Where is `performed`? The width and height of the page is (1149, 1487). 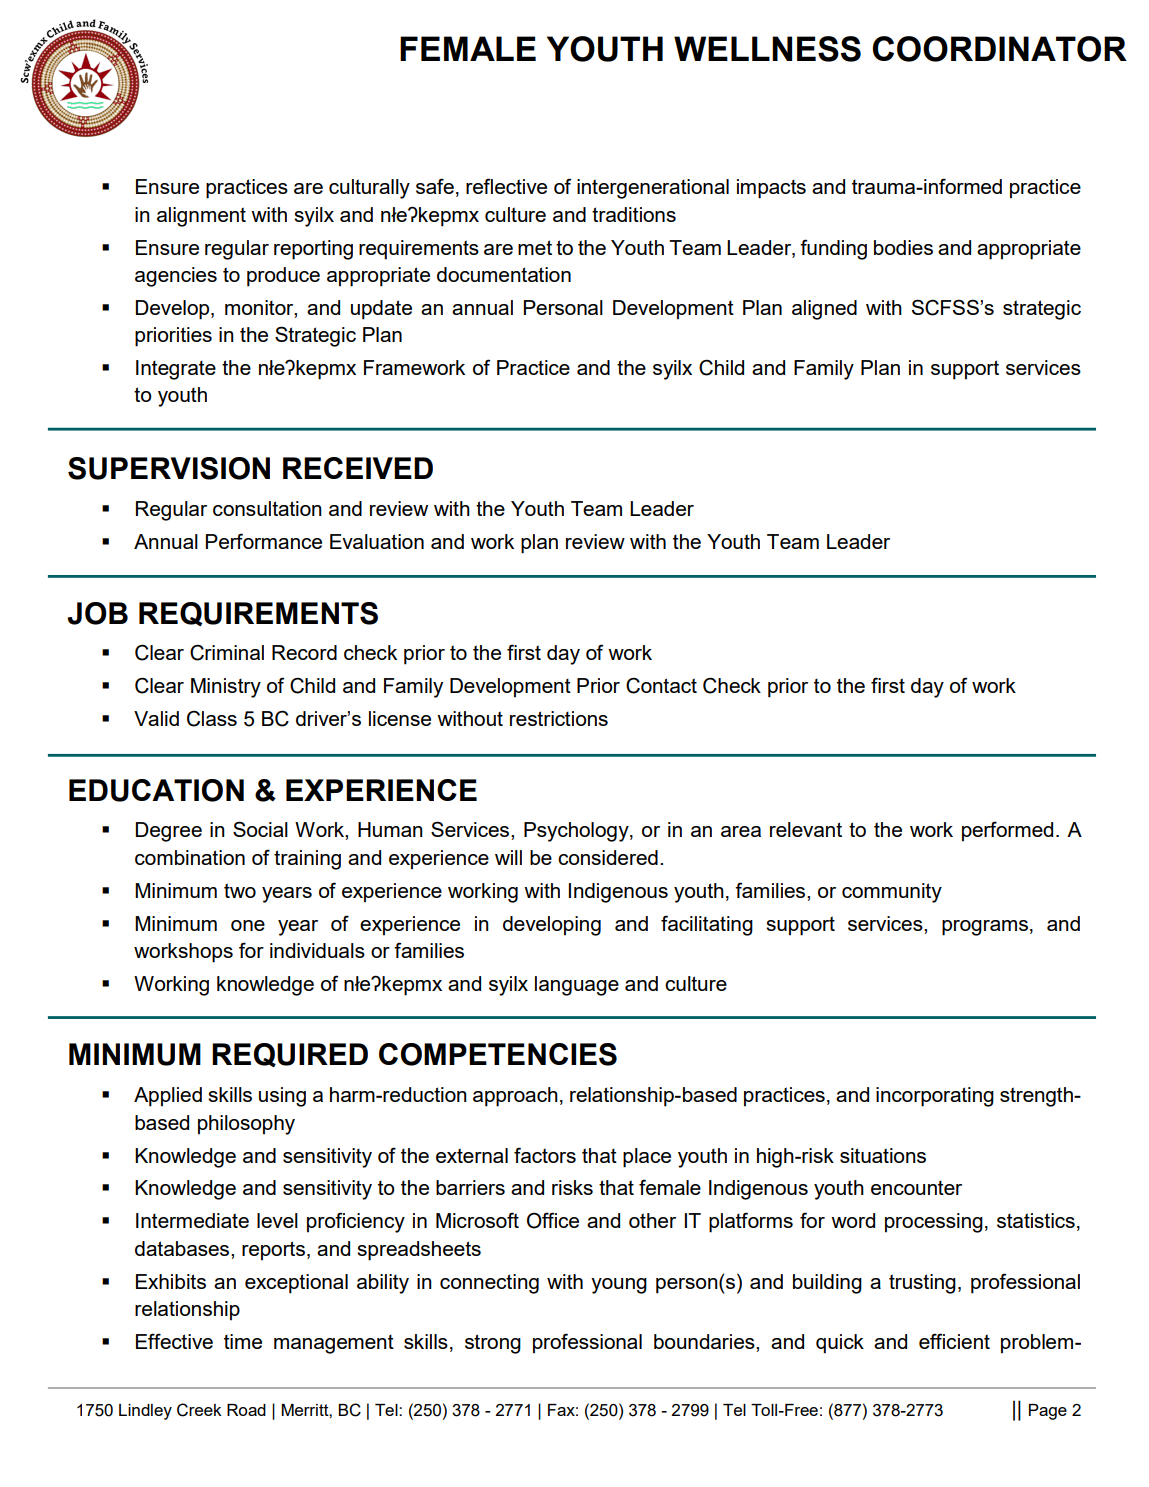
performed is located at coordinates (1007, 831).
